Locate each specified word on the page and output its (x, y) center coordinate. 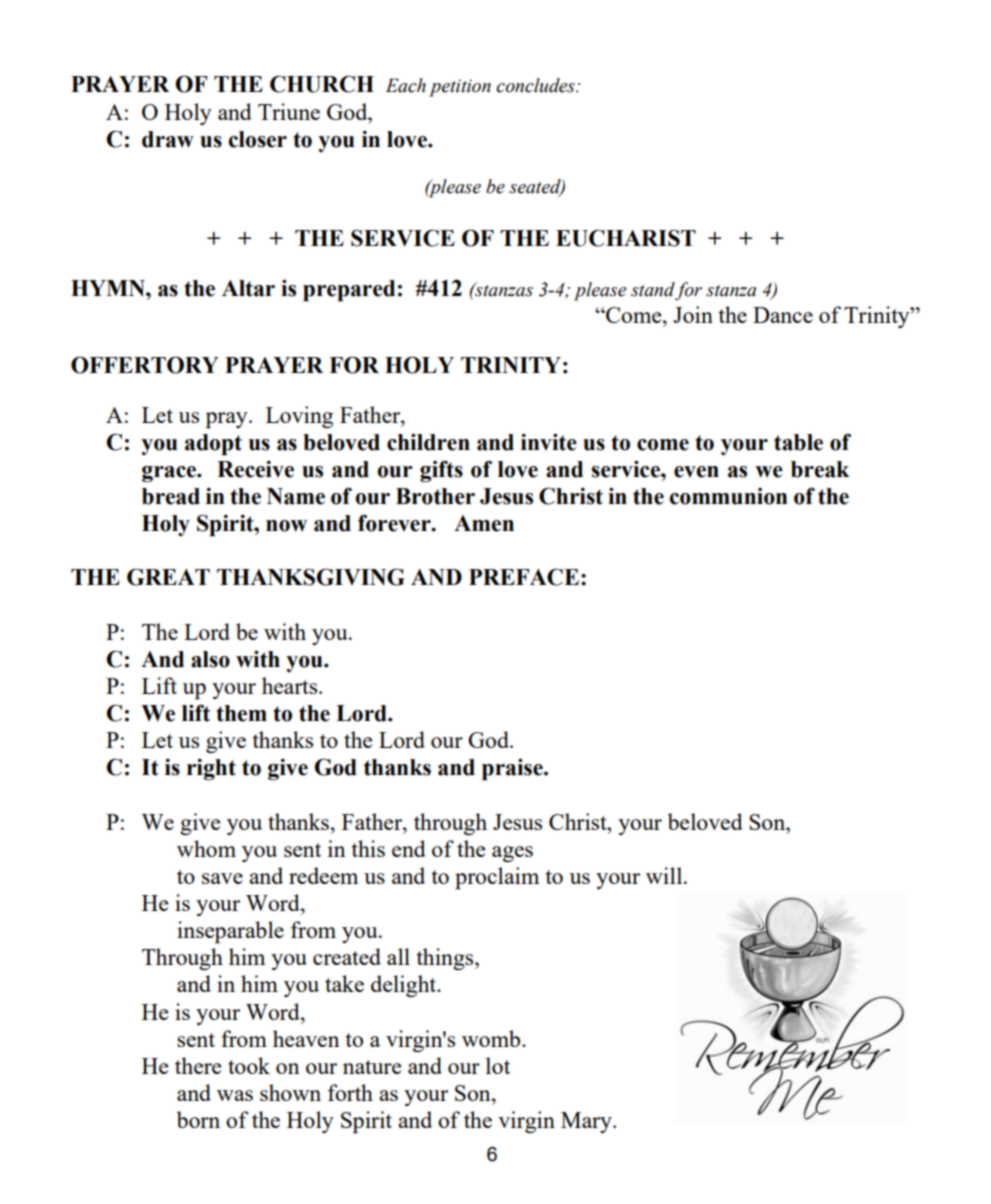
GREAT (168, 577)
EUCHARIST (626, 238)
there (198, 1065)
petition (460, 88)
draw (168, 139)
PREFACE (524, 577)
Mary (587, 1122)
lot (498, 1065)
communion (729, 496)
